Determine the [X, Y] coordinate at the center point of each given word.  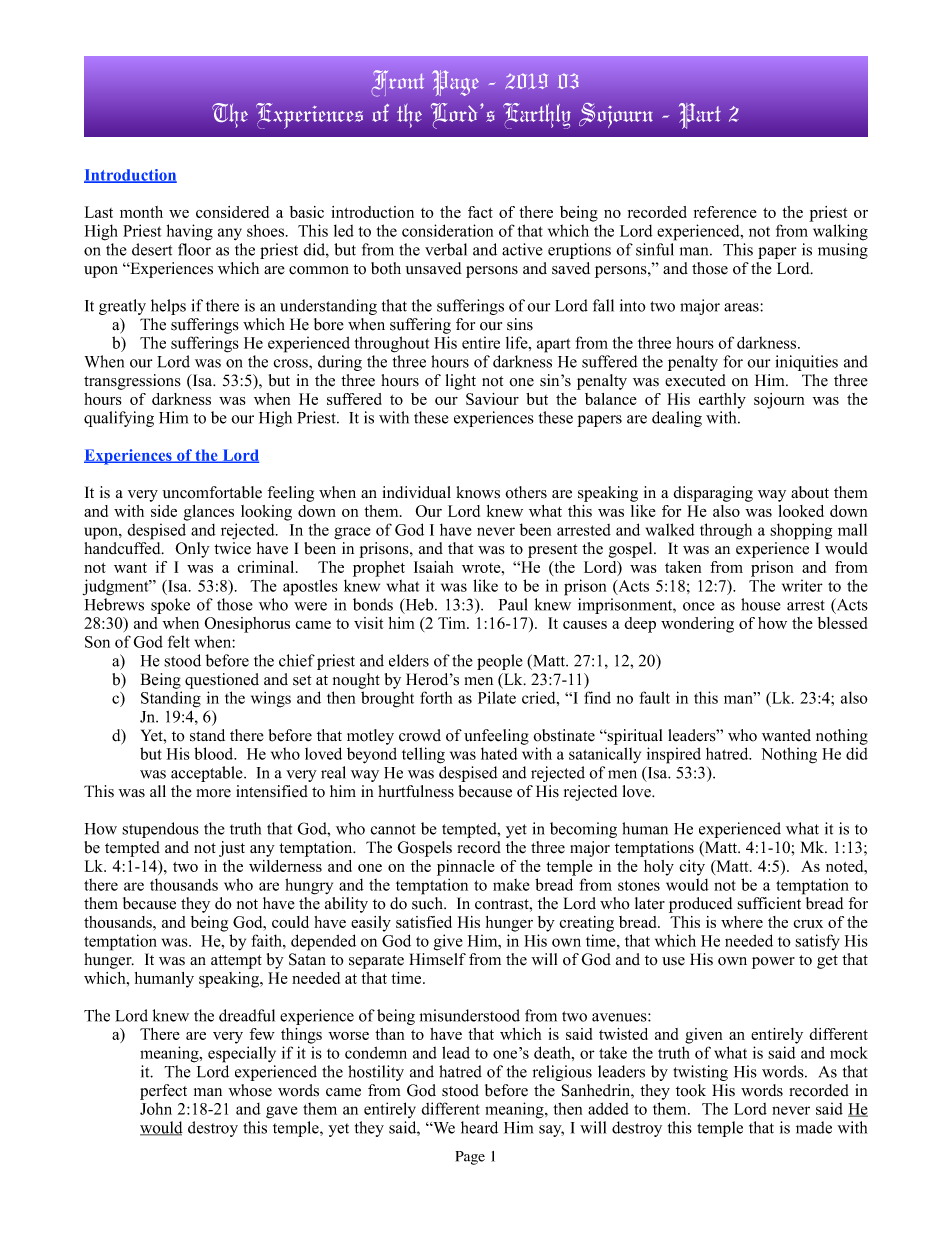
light [461, 382]
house [761, 604]
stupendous [160, 830]
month [141, 212]
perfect [163, 1092]
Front [398, 83]
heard [479, 1127]
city [692, 868]
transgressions [132, 382]
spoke [170, 606]
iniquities [806, 363]
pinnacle [466, 868]
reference [725, 212]
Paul [513, 604]
